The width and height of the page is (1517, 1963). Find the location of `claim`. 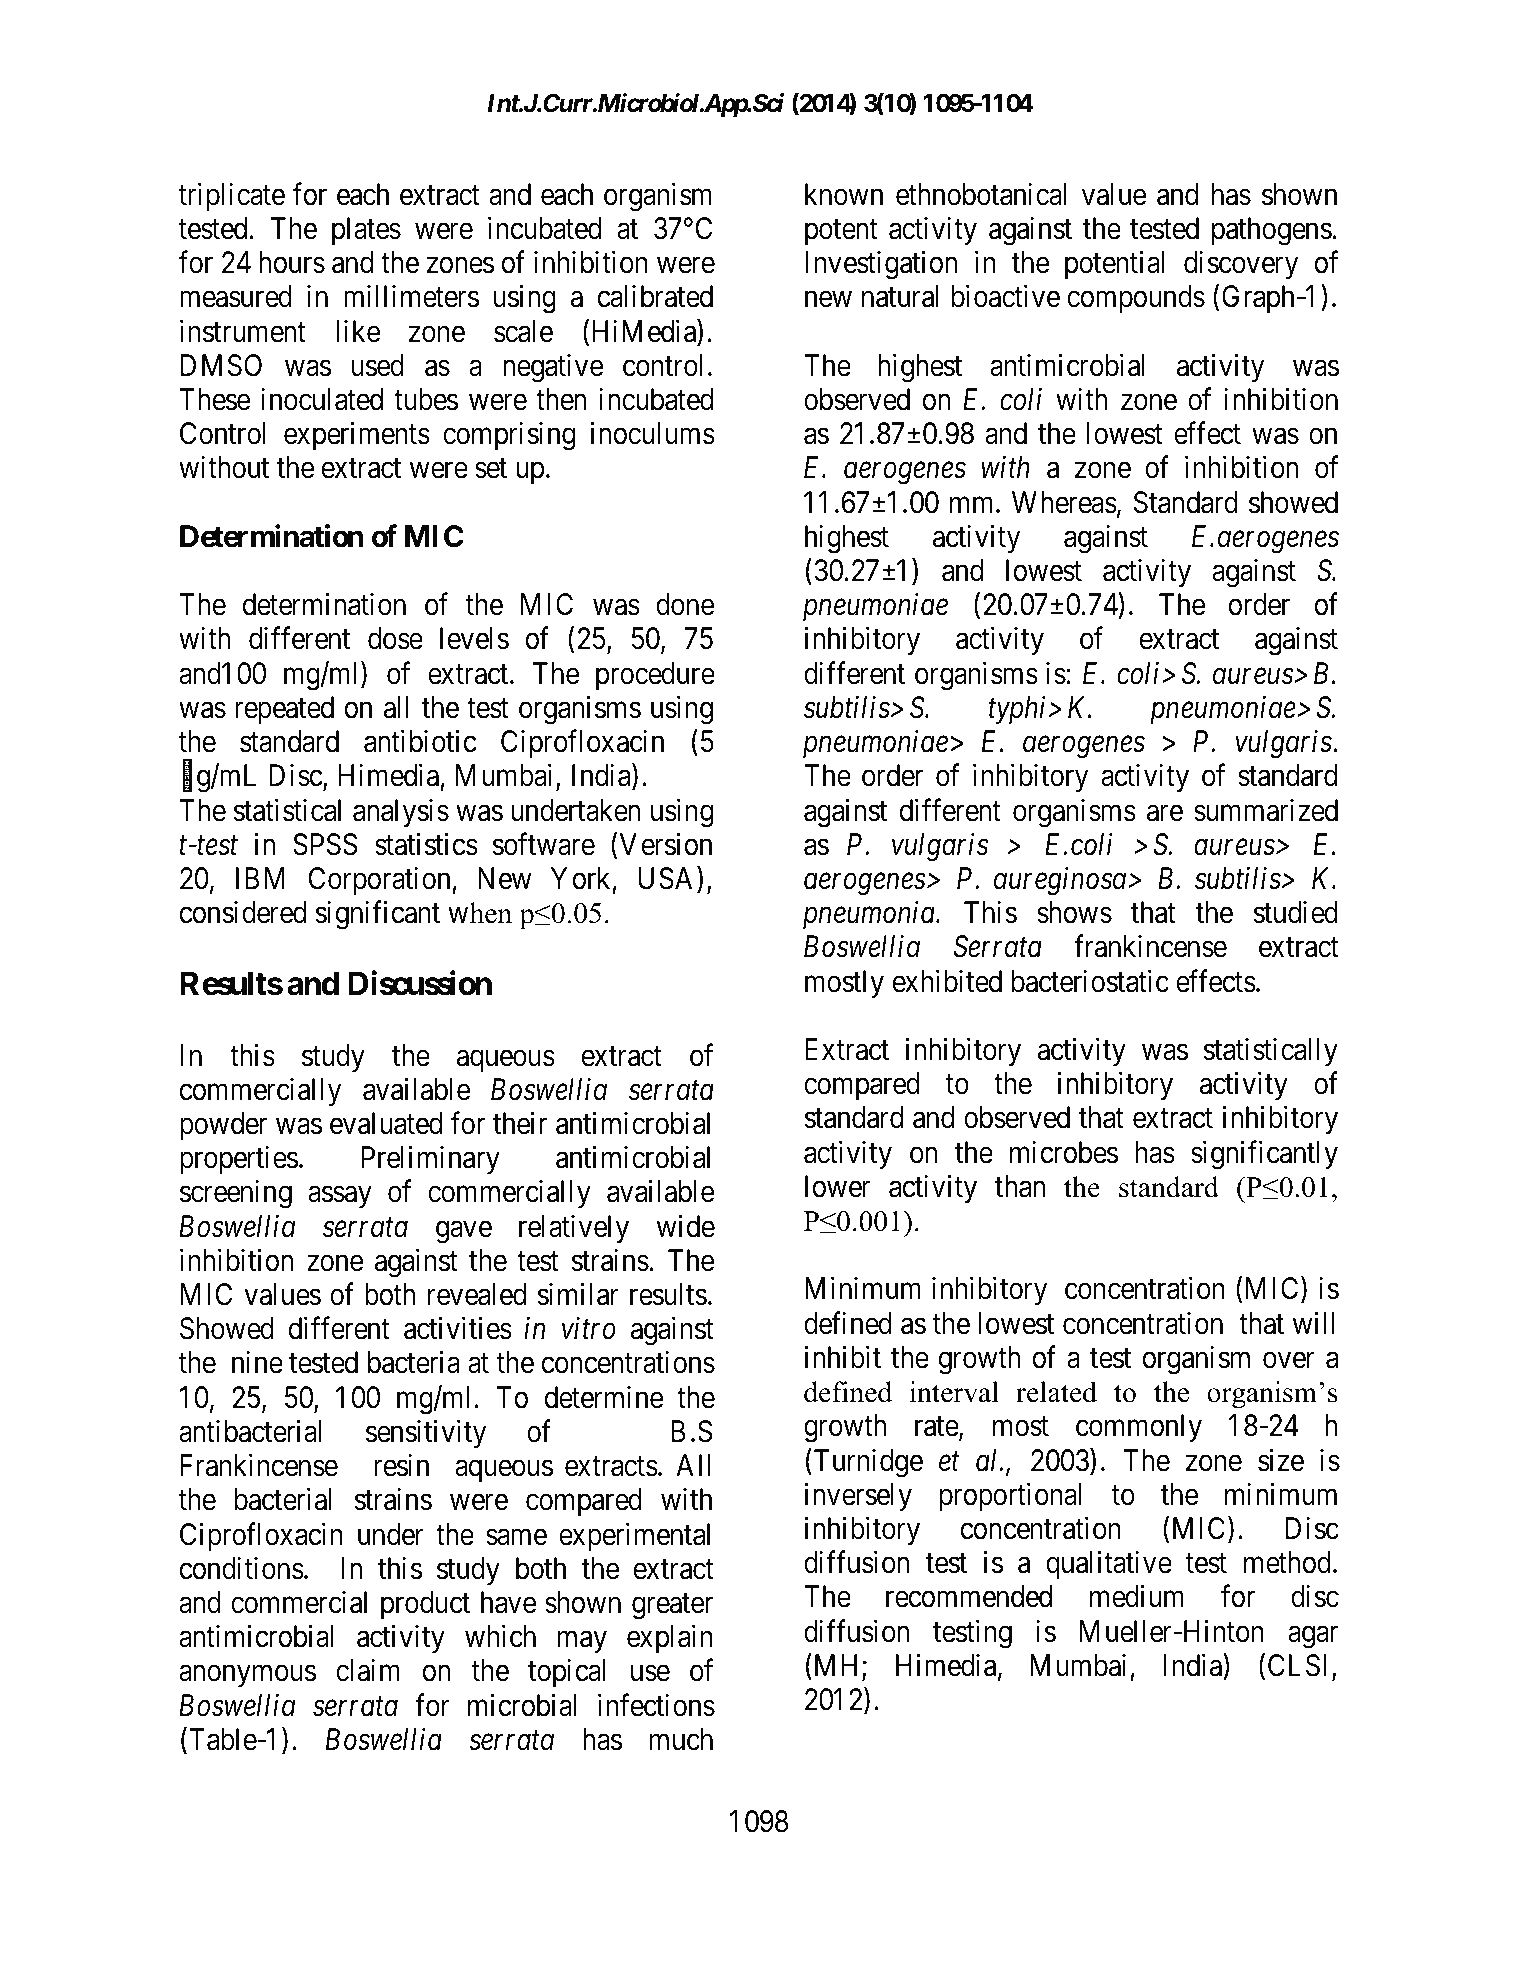

claim is located at coordinates (368, 1670).
